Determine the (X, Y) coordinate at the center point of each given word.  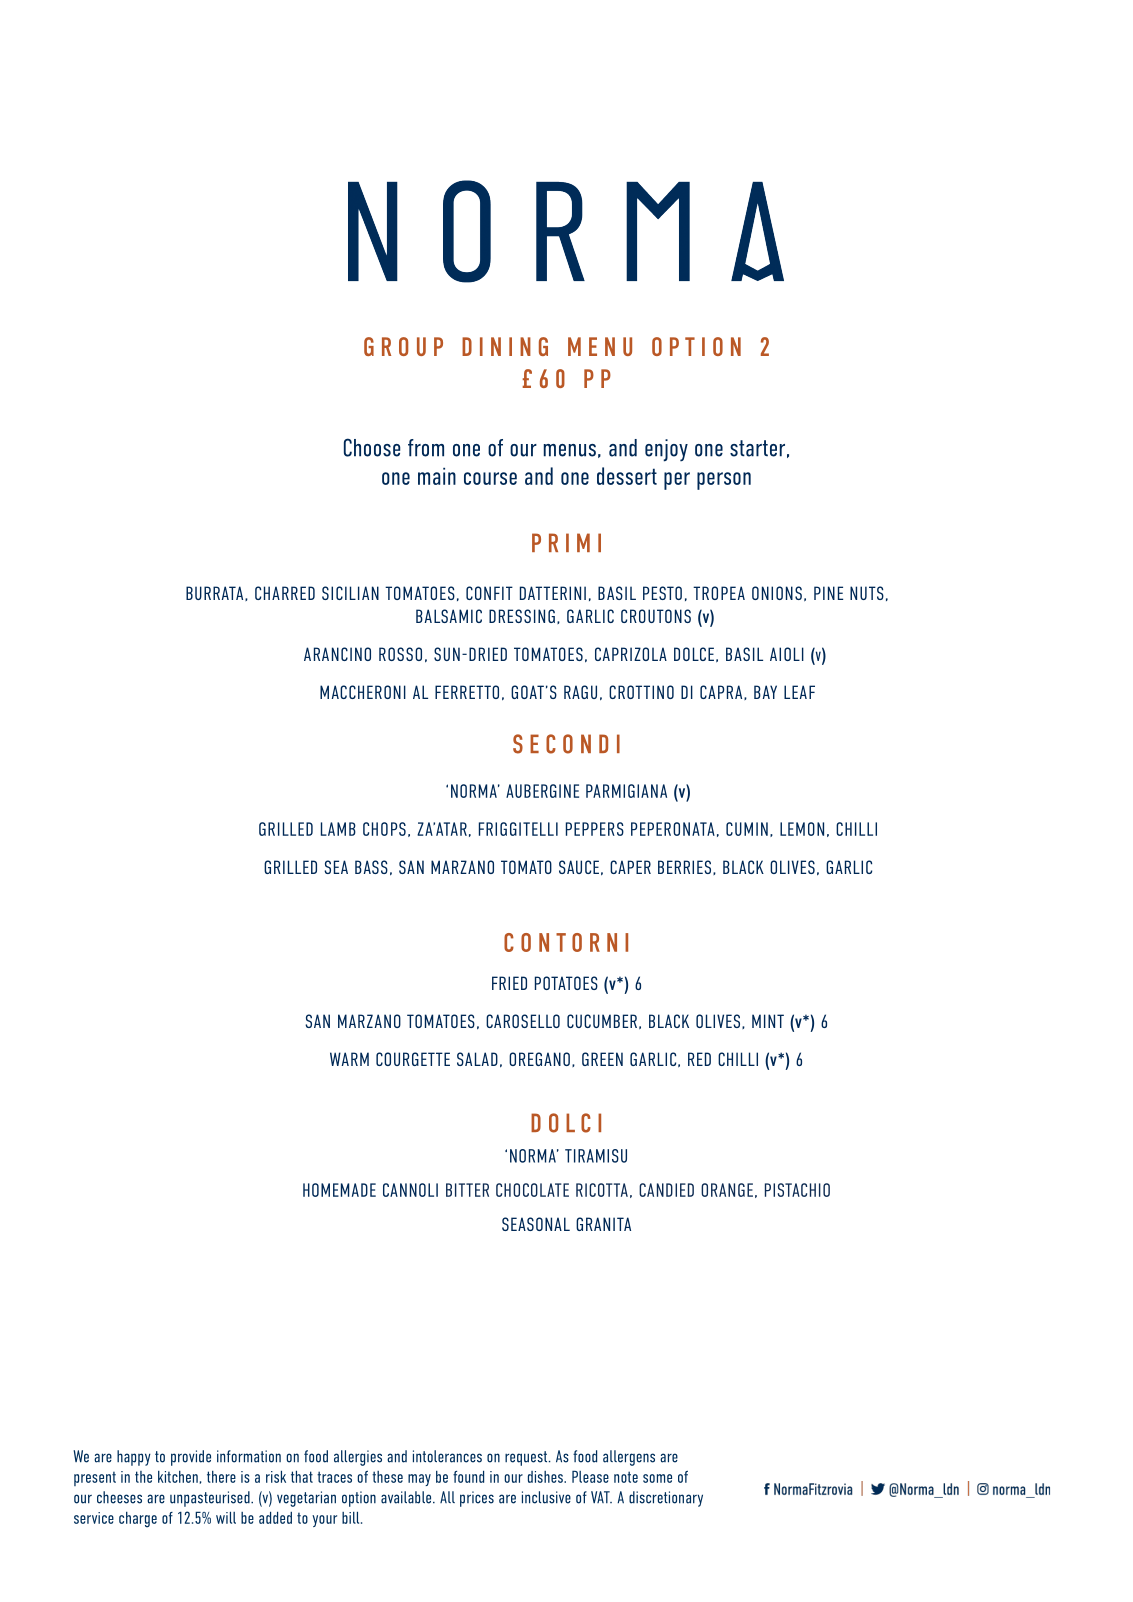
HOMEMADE (339, 1190)
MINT (768, 1021)
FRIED (509, 983)
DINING (505, 346)
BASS (371, 867)
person (724, 481)
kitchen (178, 1477)
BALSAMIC (449, 616)
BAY (765, 692)
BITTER (467, 1190)
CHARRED (285, 593)
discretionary (666, 1499)
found (468, 1476)
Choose (372, 447)
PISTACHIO (797, 1190)
